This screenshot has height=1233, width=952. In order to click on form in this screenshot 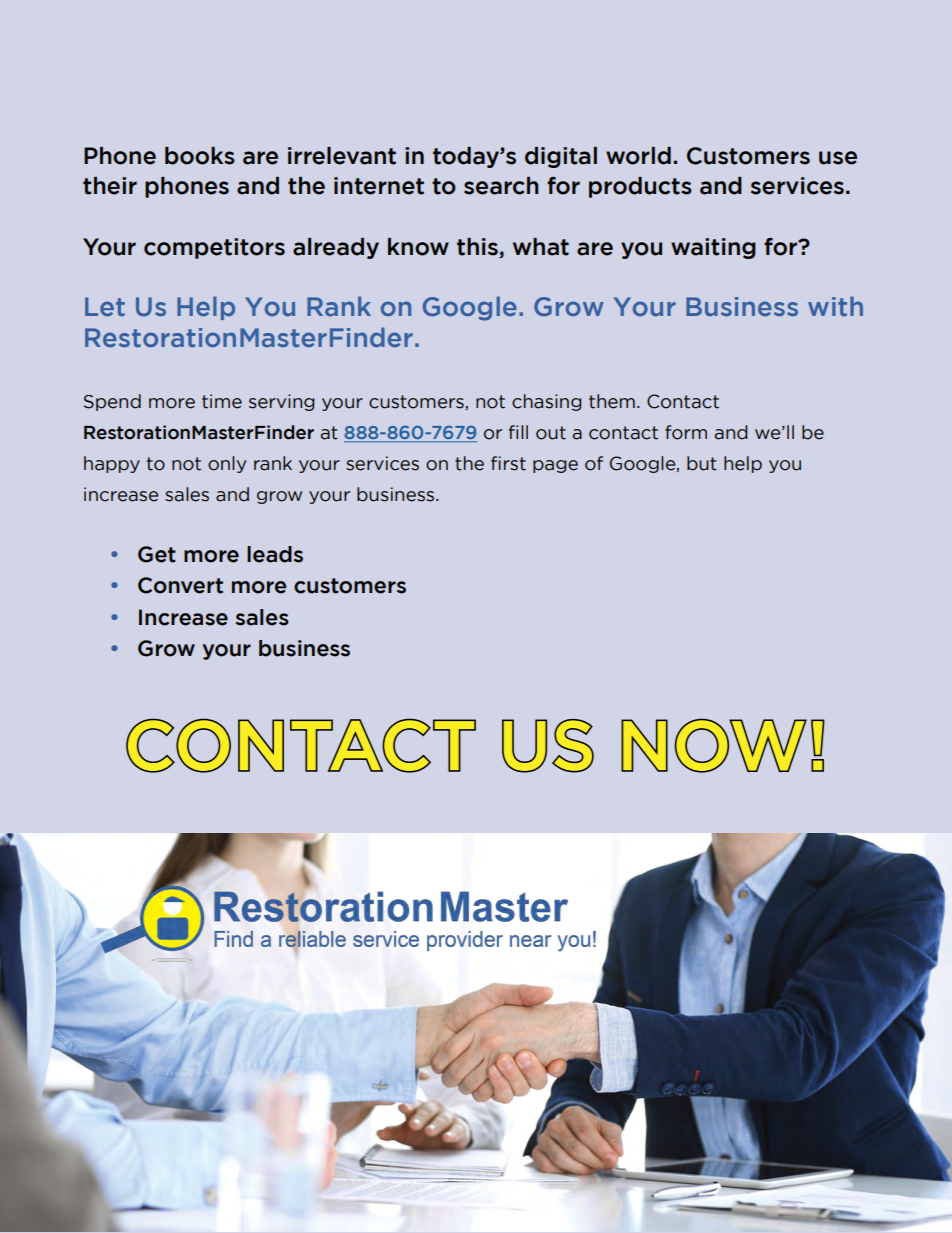, I will do `click(686, 432)`.
